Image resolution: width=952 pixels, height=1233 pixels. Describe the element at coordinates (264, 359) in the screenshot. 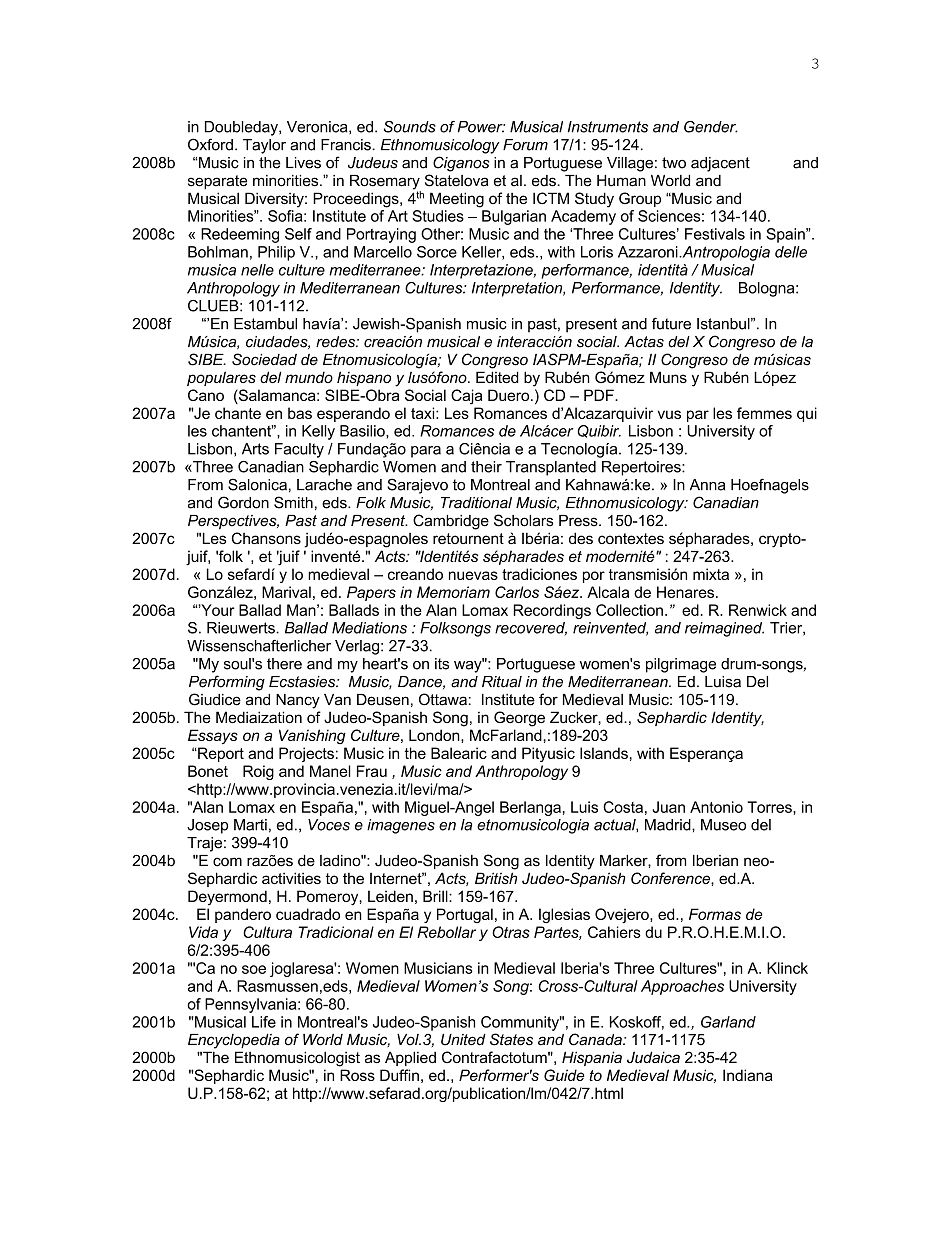

I see `Sociedad` at that location.
